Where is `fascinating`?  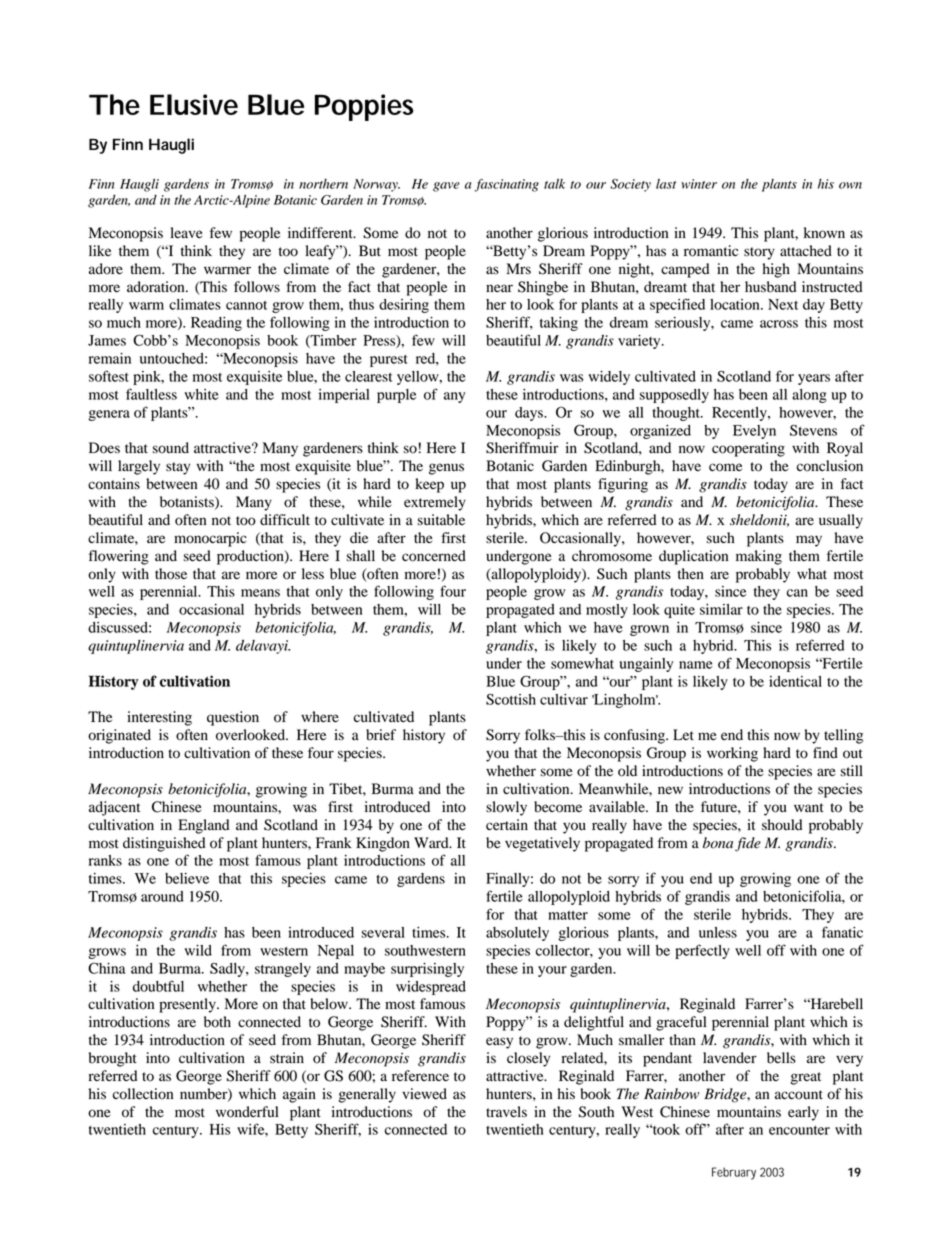
fascinating is located at coordinates (506, 185).
